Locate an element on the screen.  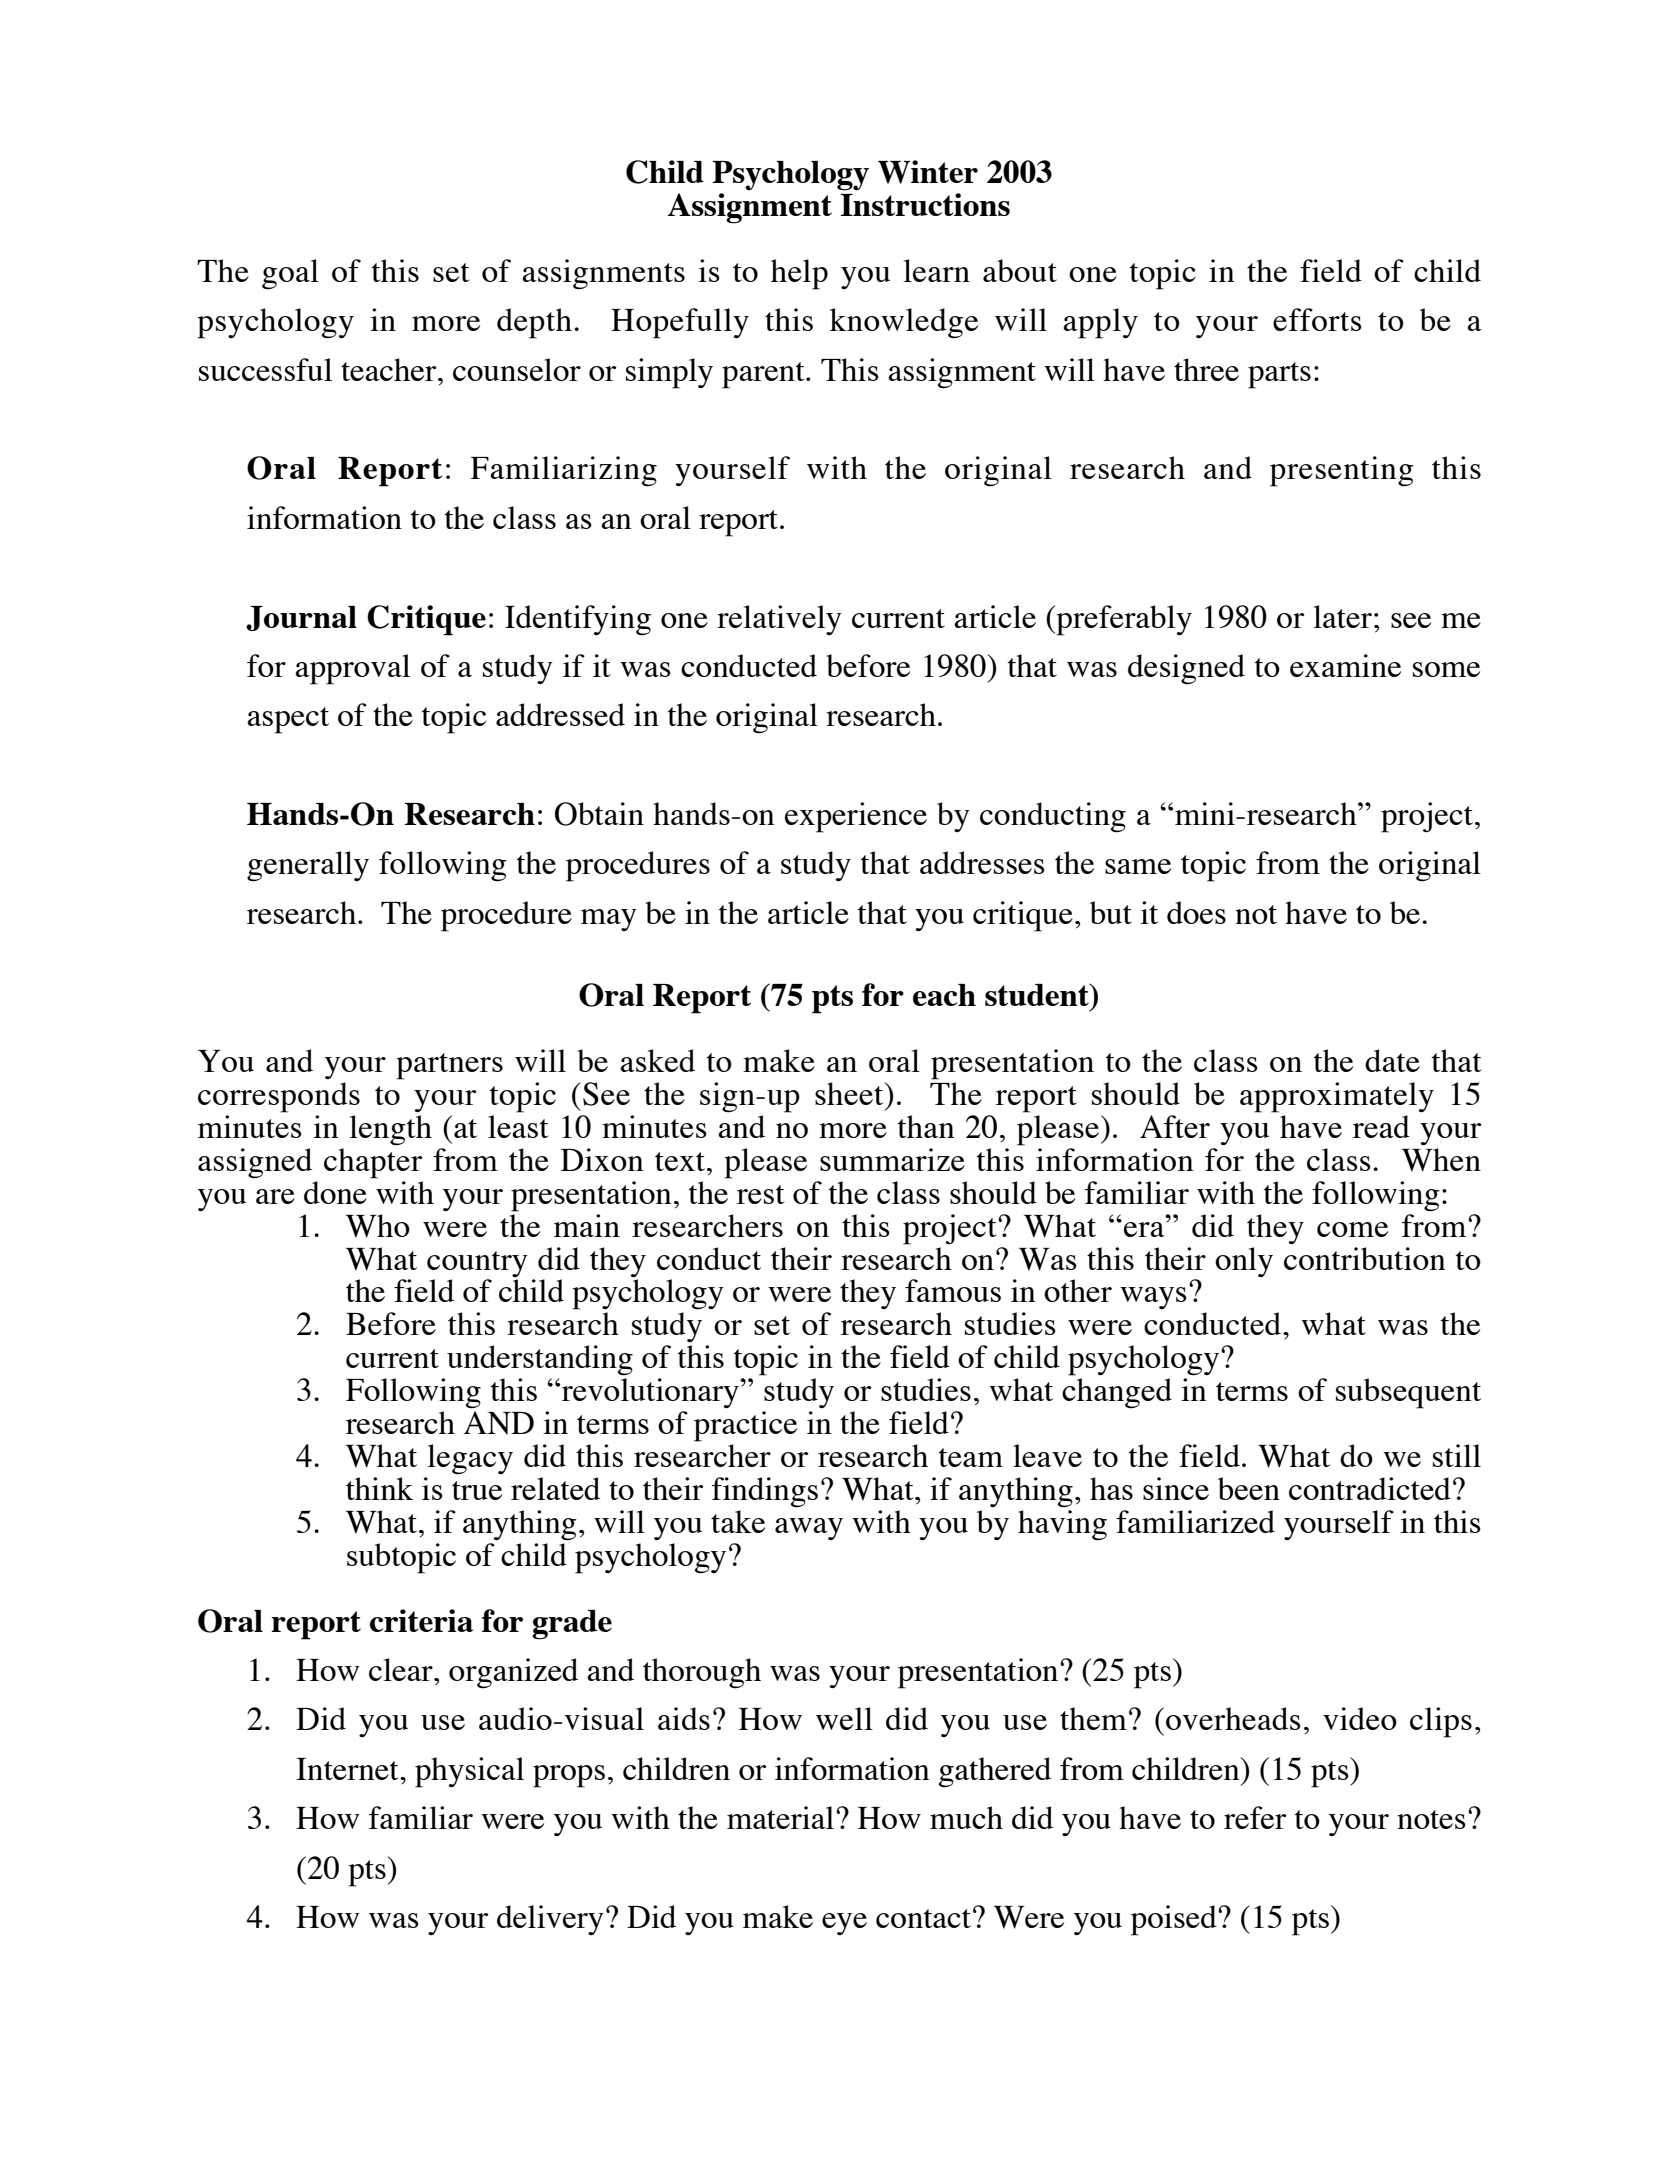
partners is located at coordinates (449, 1066).
